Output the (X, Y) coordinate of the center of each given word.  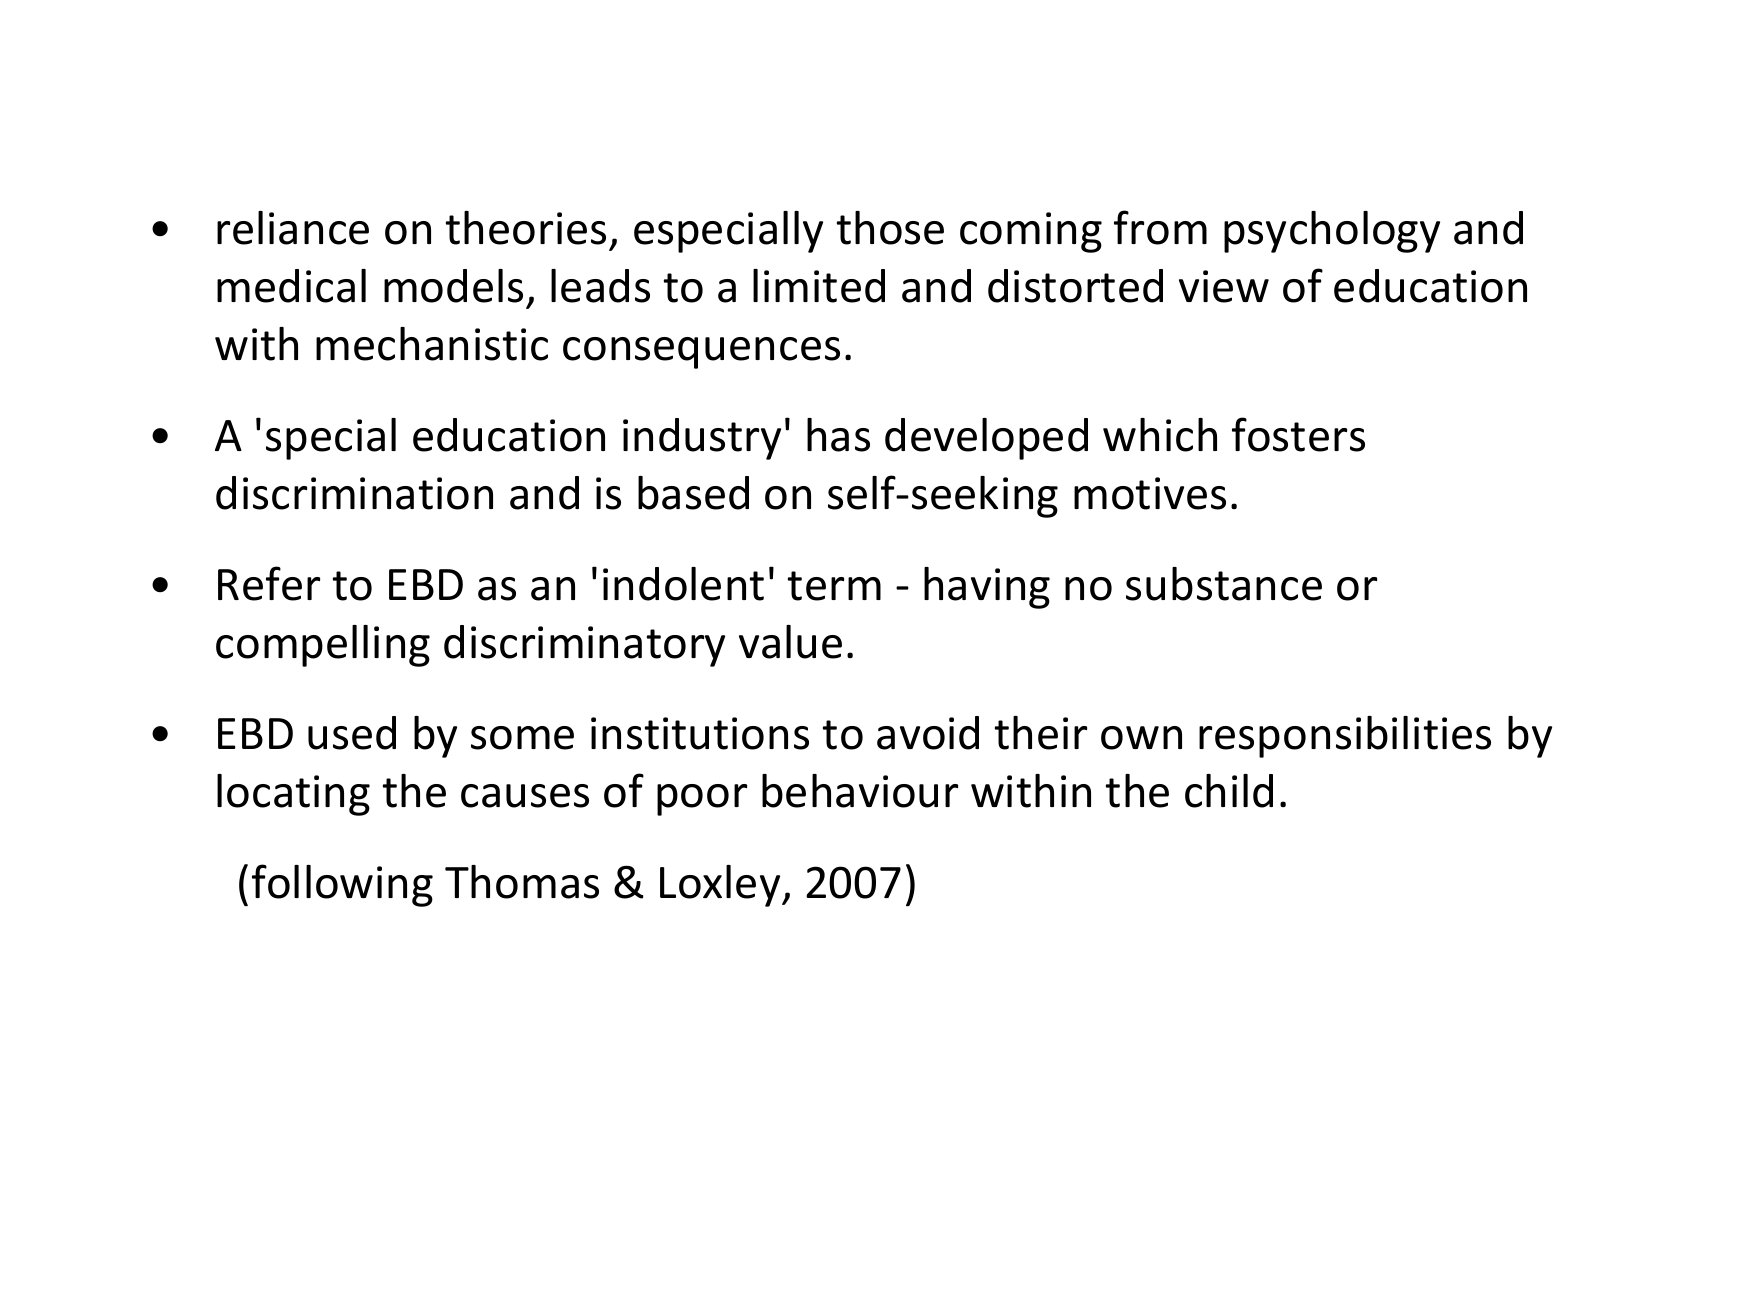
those (890, 228)
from (1160, 227)
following (342, 885)
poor (702, 800)
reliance (293, 228)
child (1229, 791)
